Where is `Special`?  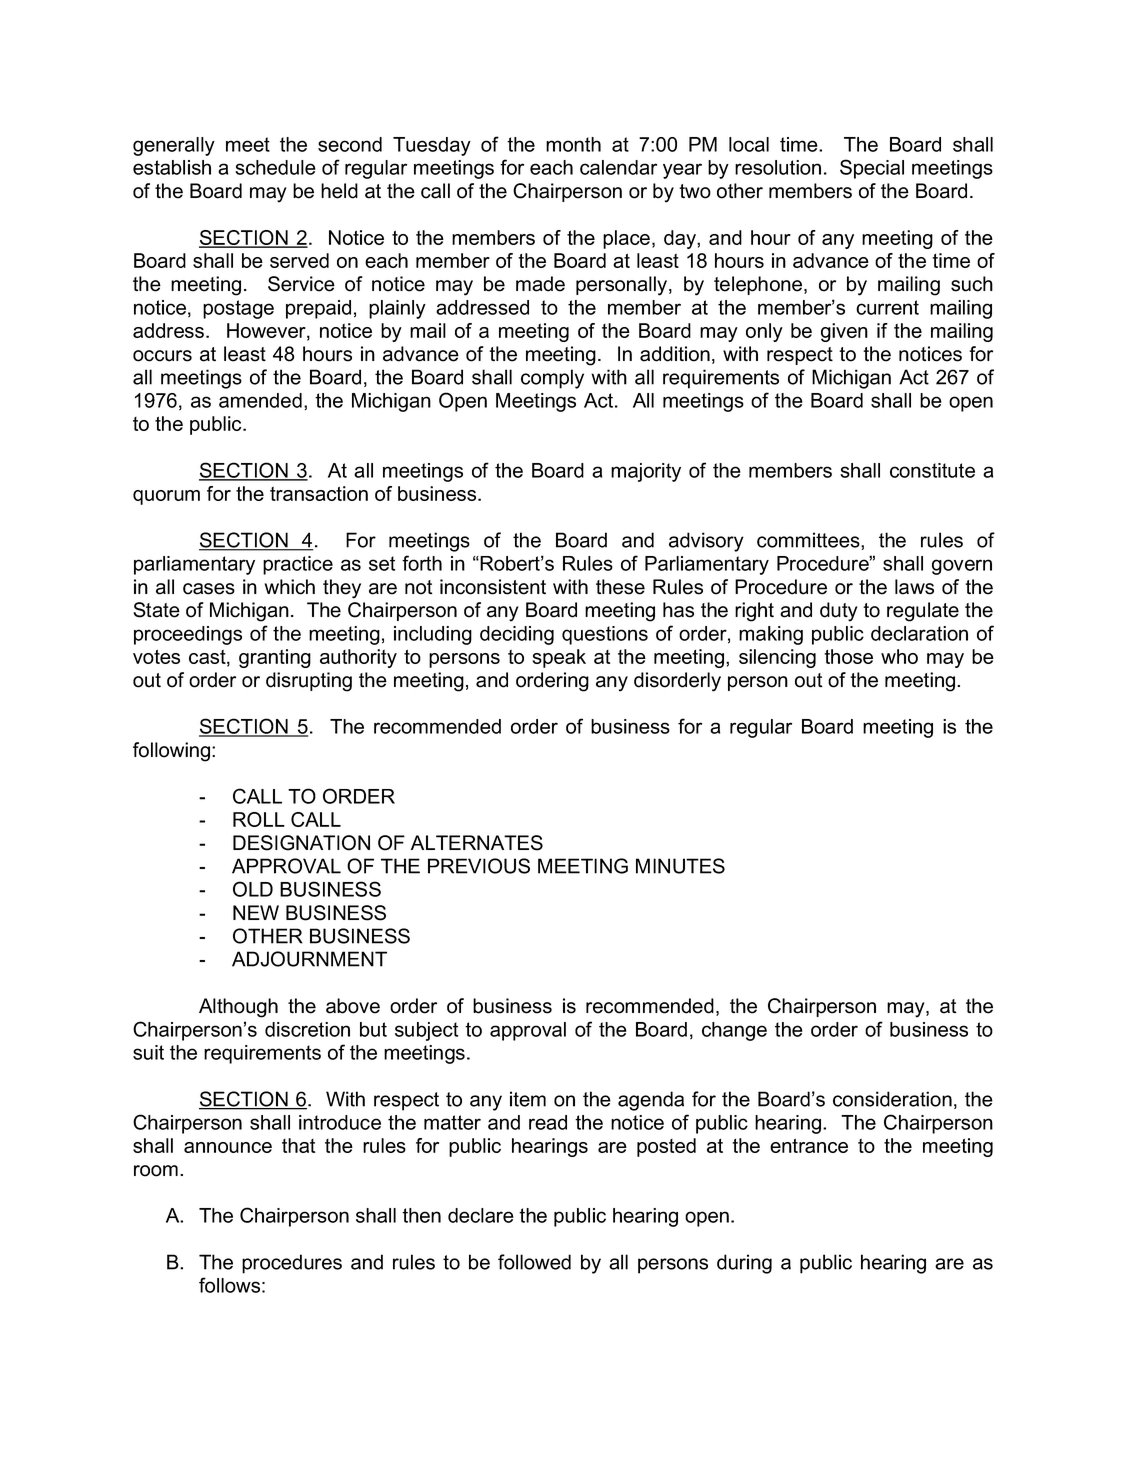 Special is located at coordinates (872, 169).
